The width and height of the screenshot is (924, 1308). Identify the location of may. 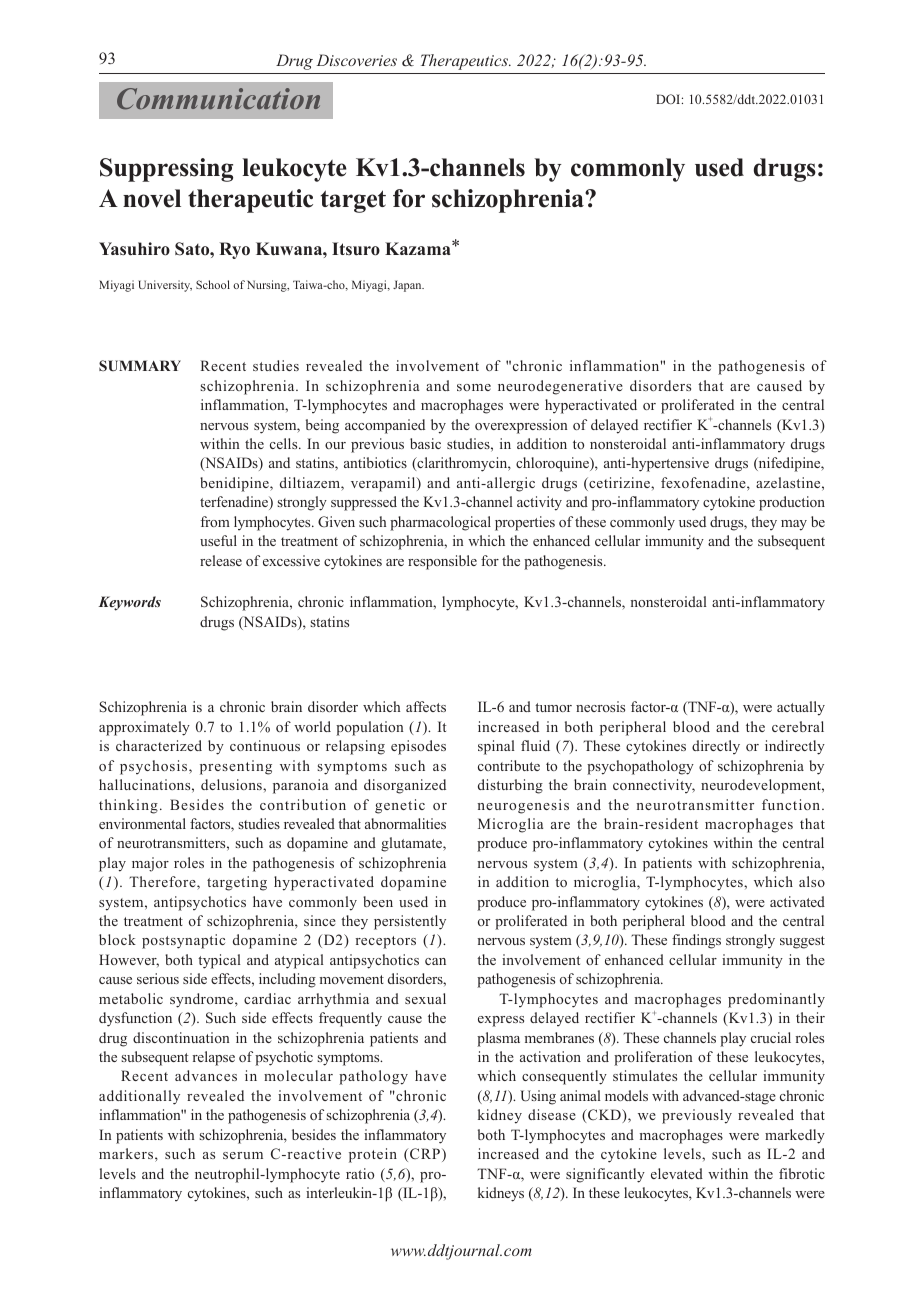
(794, 525).
